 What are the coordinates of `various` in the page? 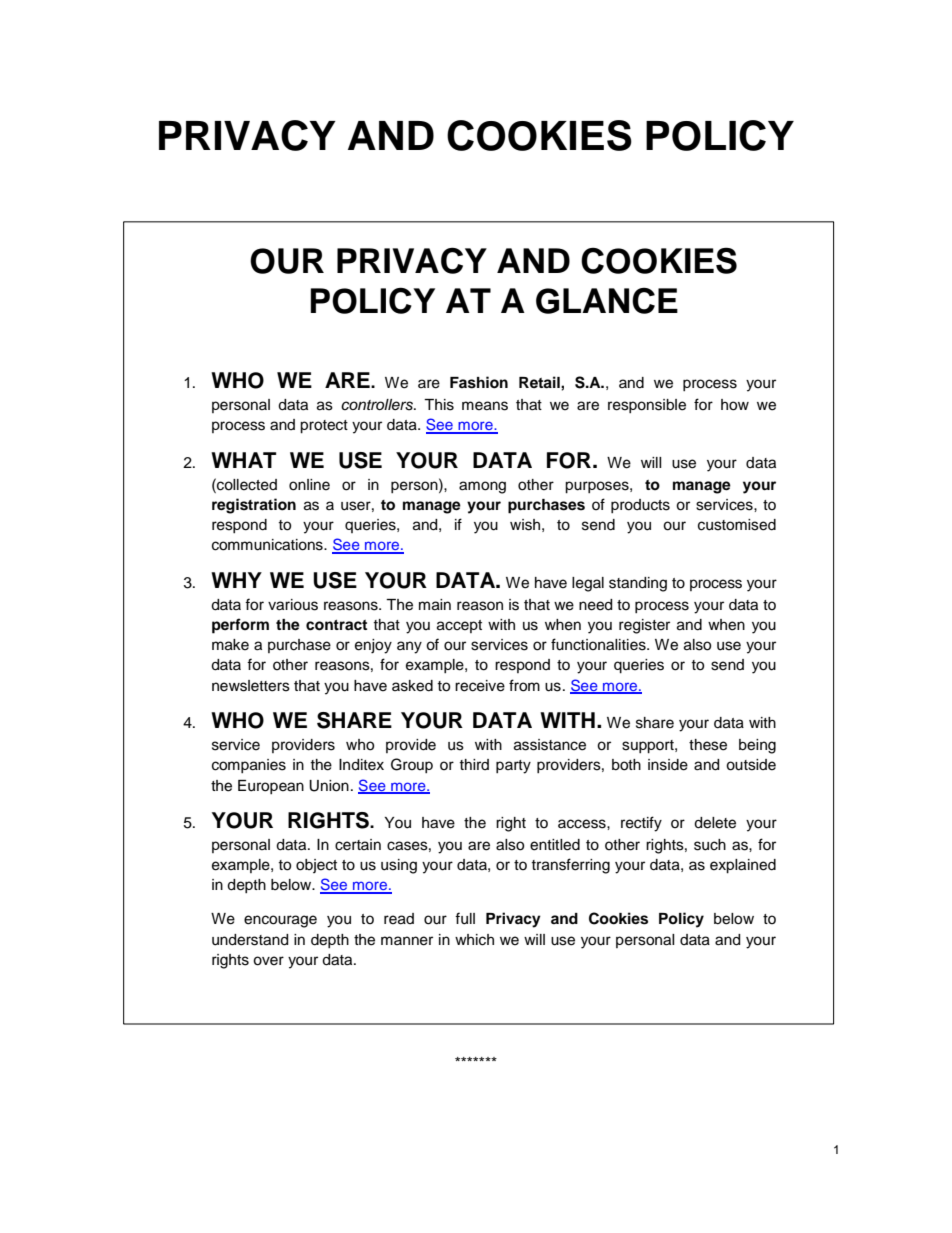 It's located at (293, 605).
